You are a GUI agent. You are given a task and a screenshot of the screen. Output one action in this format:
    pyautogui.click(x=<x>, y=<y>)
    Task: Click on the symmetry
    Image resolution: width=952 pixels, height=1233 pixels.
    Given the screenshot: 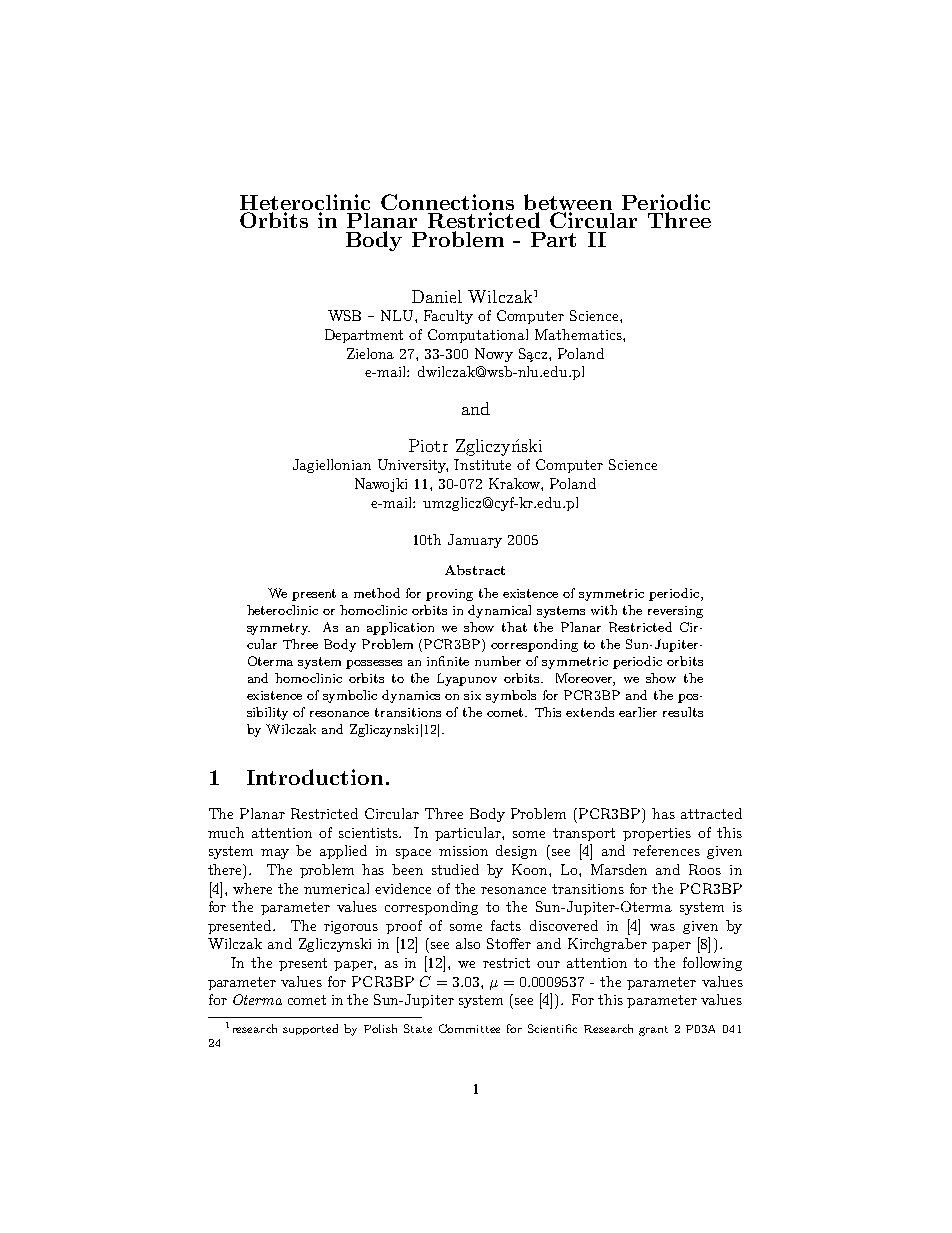 What is the action you would take?
    pyautogui.click(x=278, y=629)
